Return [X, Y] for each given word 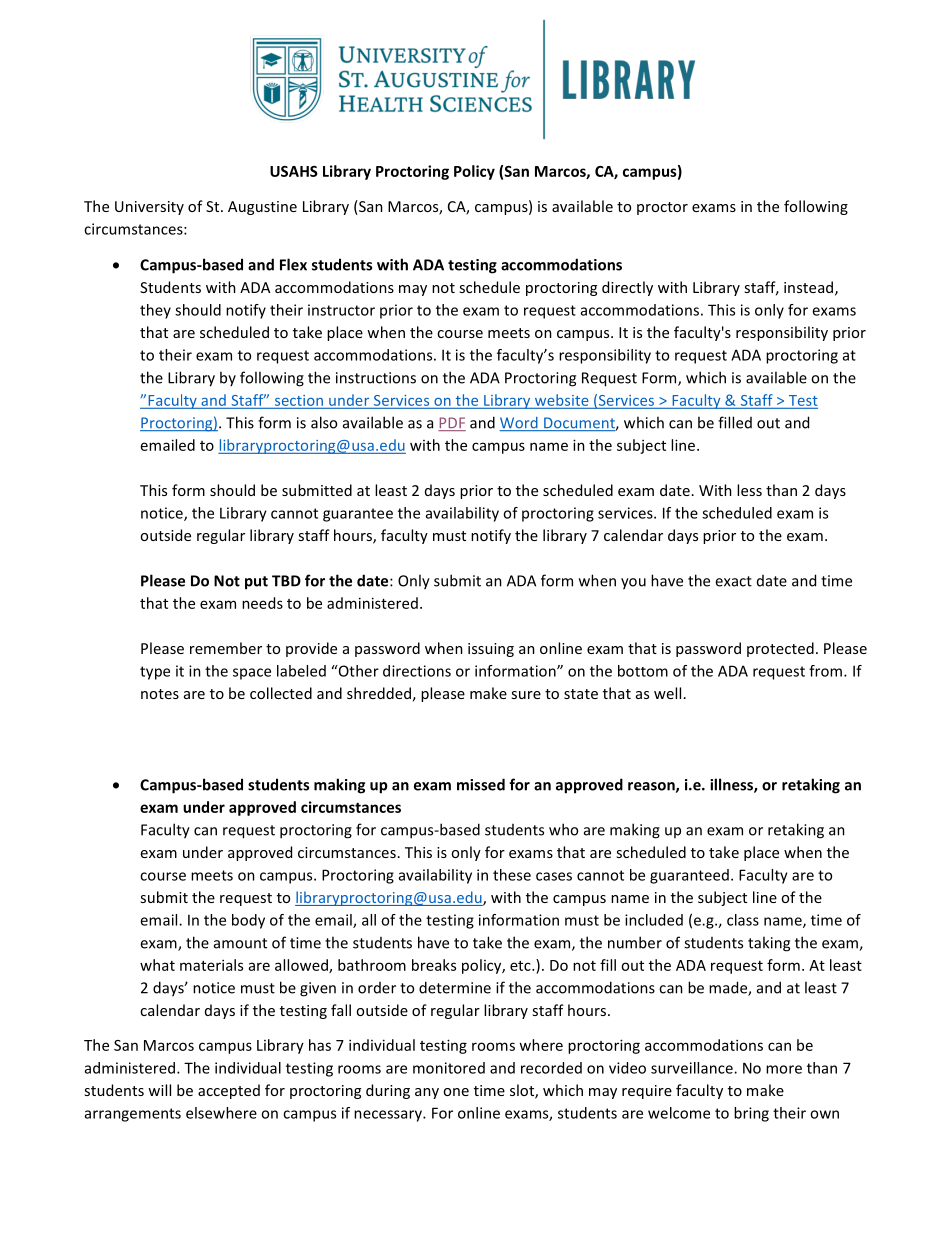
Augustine [262, 208]
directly [627, 288]
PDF [452, 424]
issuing [491, 650]
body [248, 921]
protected [780, 649]
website [562, 400]
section [299, 400]
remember [226, 648]
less [749, 490]
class [743, 920]
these [512, 875]
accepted [229, 1091]
